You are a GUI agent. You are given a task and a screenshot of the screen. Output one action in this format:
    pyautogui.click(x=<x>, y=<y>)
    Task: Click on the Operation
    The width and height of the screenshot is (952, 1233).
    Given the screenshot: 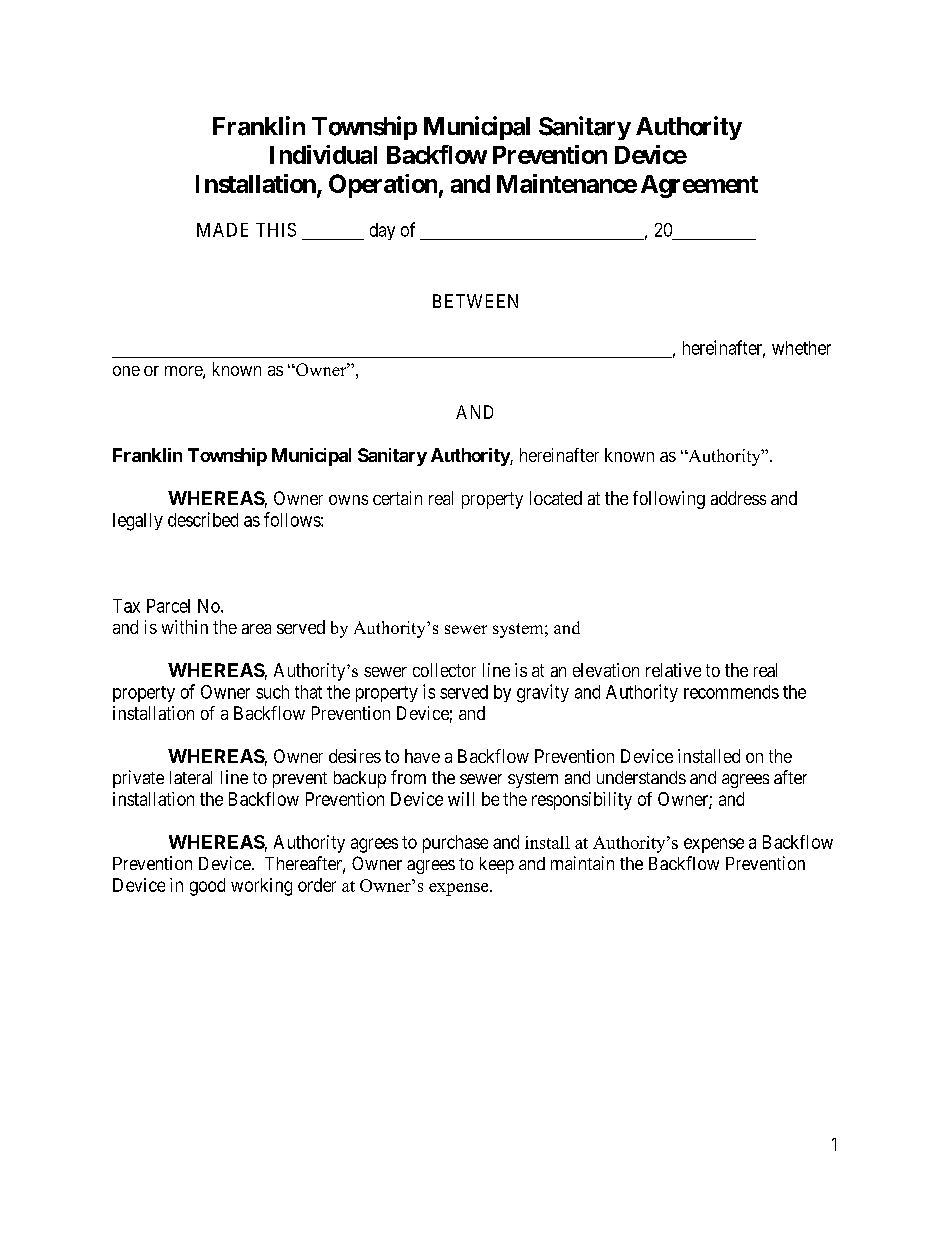 What is the action you would take?
    pyautogui.click(x=383, y=186)
